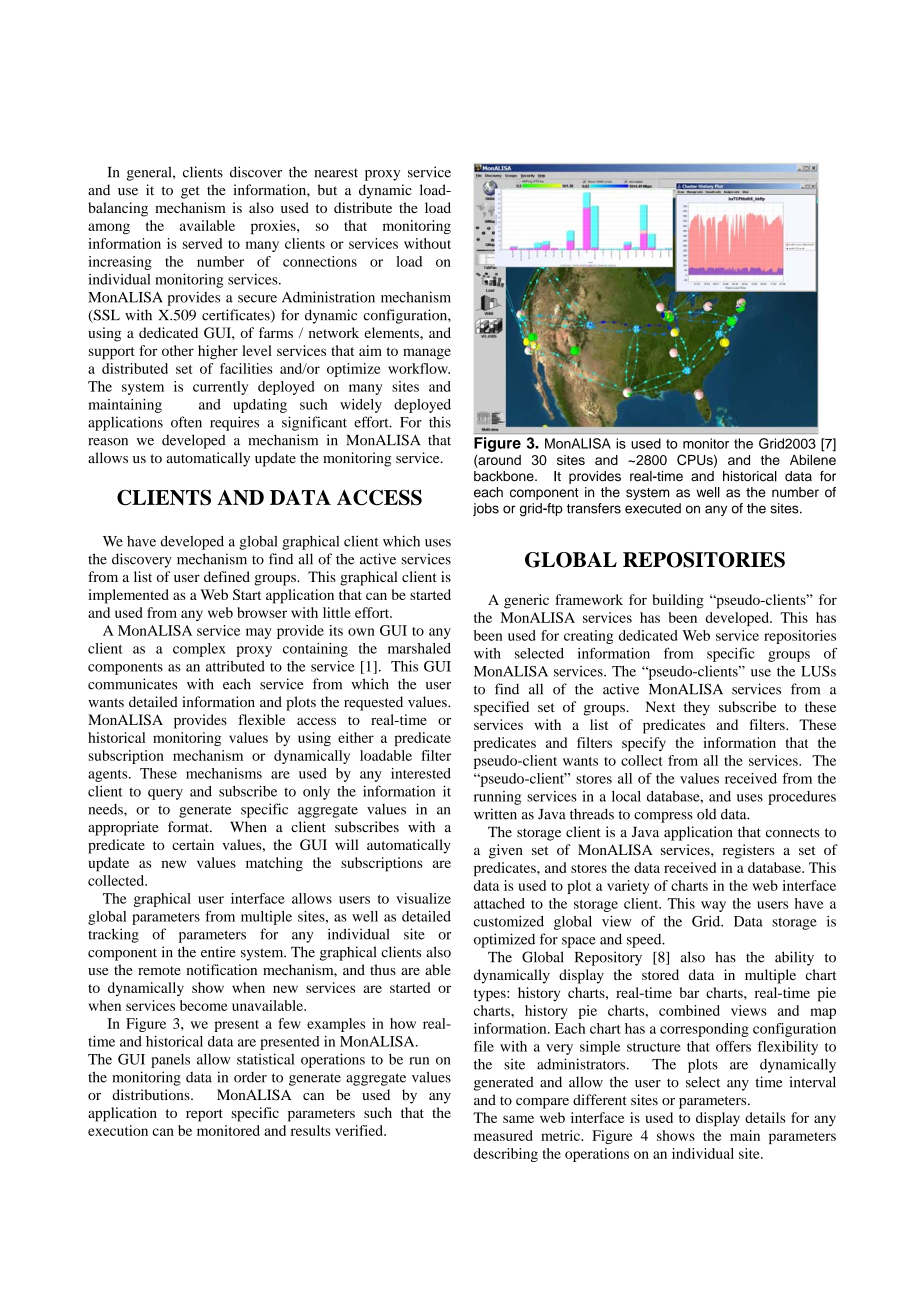 The height and width of the screenshot is (1308, 924). I want to click on manage, so click(427, 354).
